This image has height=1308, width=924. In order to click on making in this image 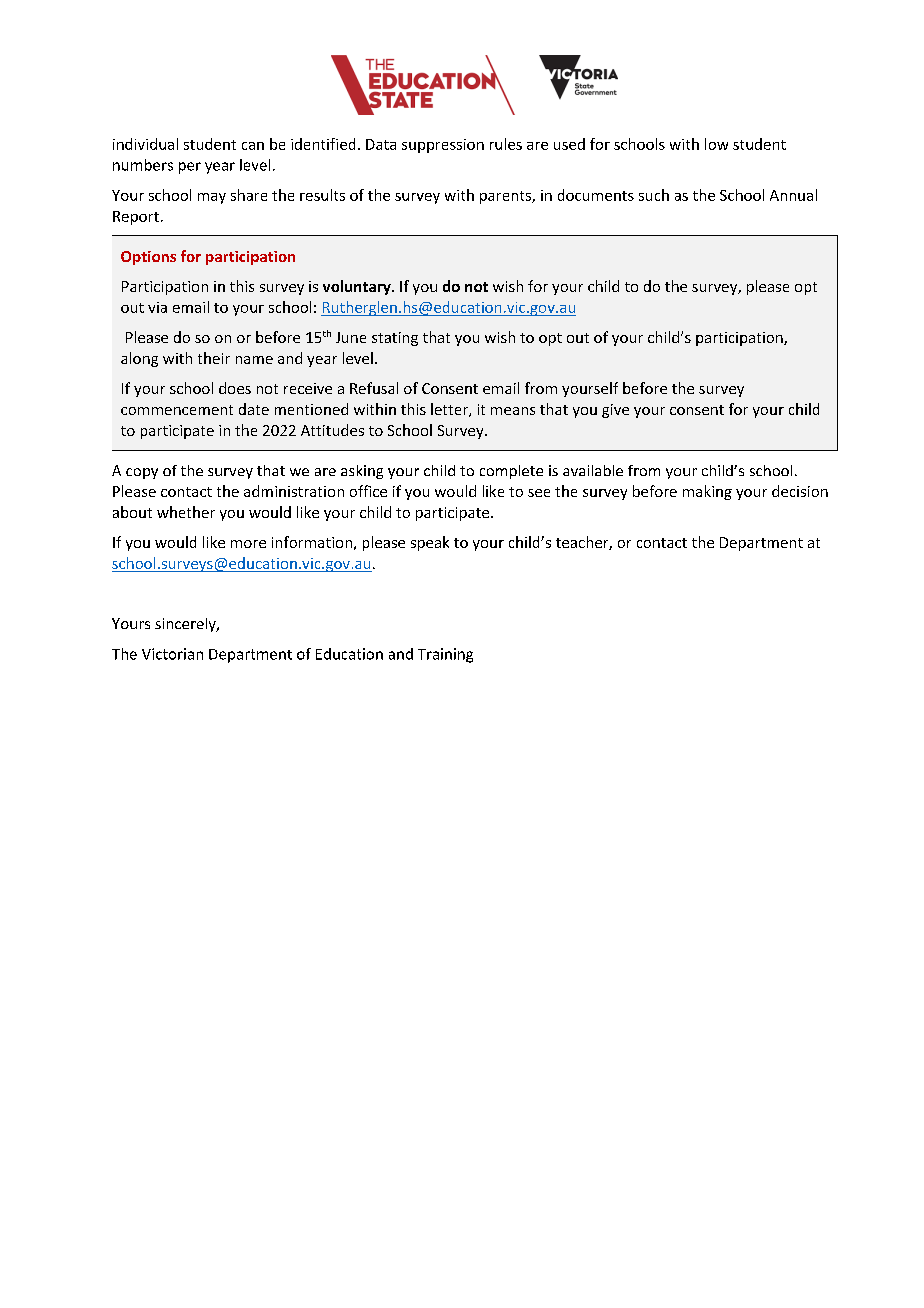, I will do `click(707, 492)`.
